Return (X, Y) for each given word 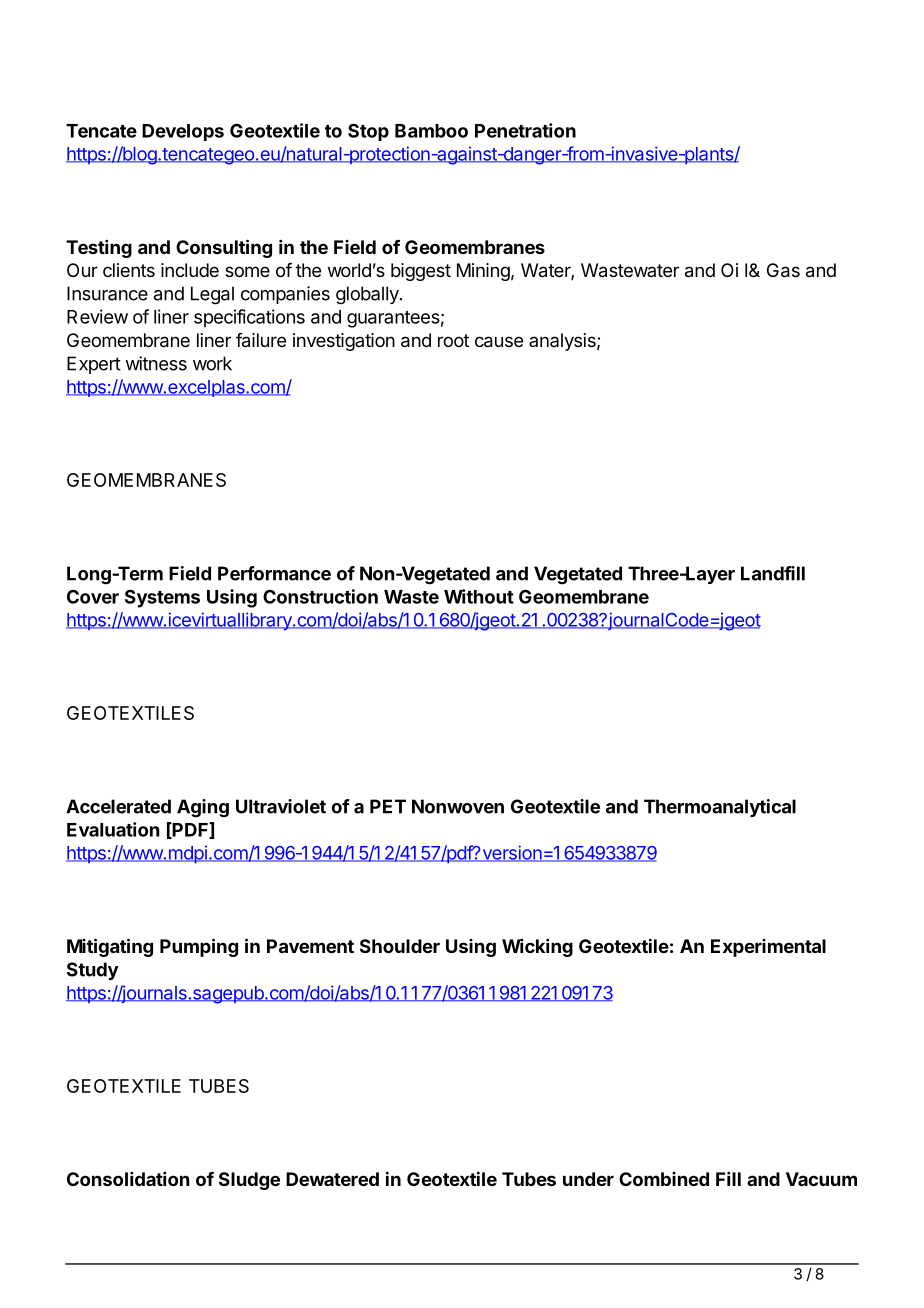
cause (499, 342)
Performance (274, 573)
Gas (783, 270)
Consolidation (128, 1179)
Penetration (525, 130)
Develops (183, 132)
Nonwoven (458, 806)
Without (479, 596)
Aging (203, 808)
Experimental (768, 948)
